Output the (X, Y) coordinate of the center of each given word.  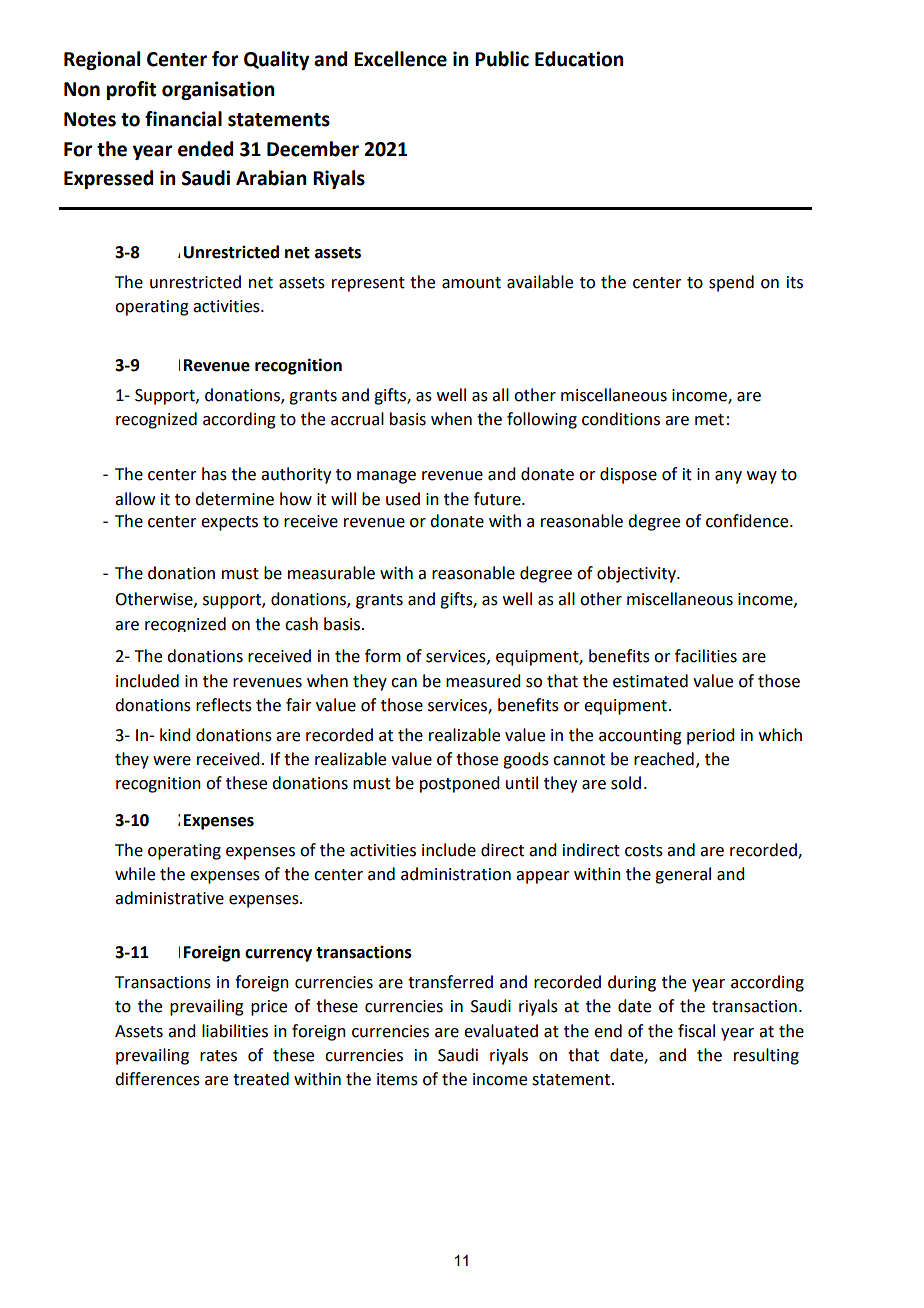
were (172, 761)
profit (131, 90)
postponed (459, 784)
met (709, 420)
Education (579, 59)
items (397, 1079)
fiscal (696, 1031)
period (710, 736)
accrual (357, 419)
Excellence (400, 59)
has (214, 474)
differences (157, 1079)
